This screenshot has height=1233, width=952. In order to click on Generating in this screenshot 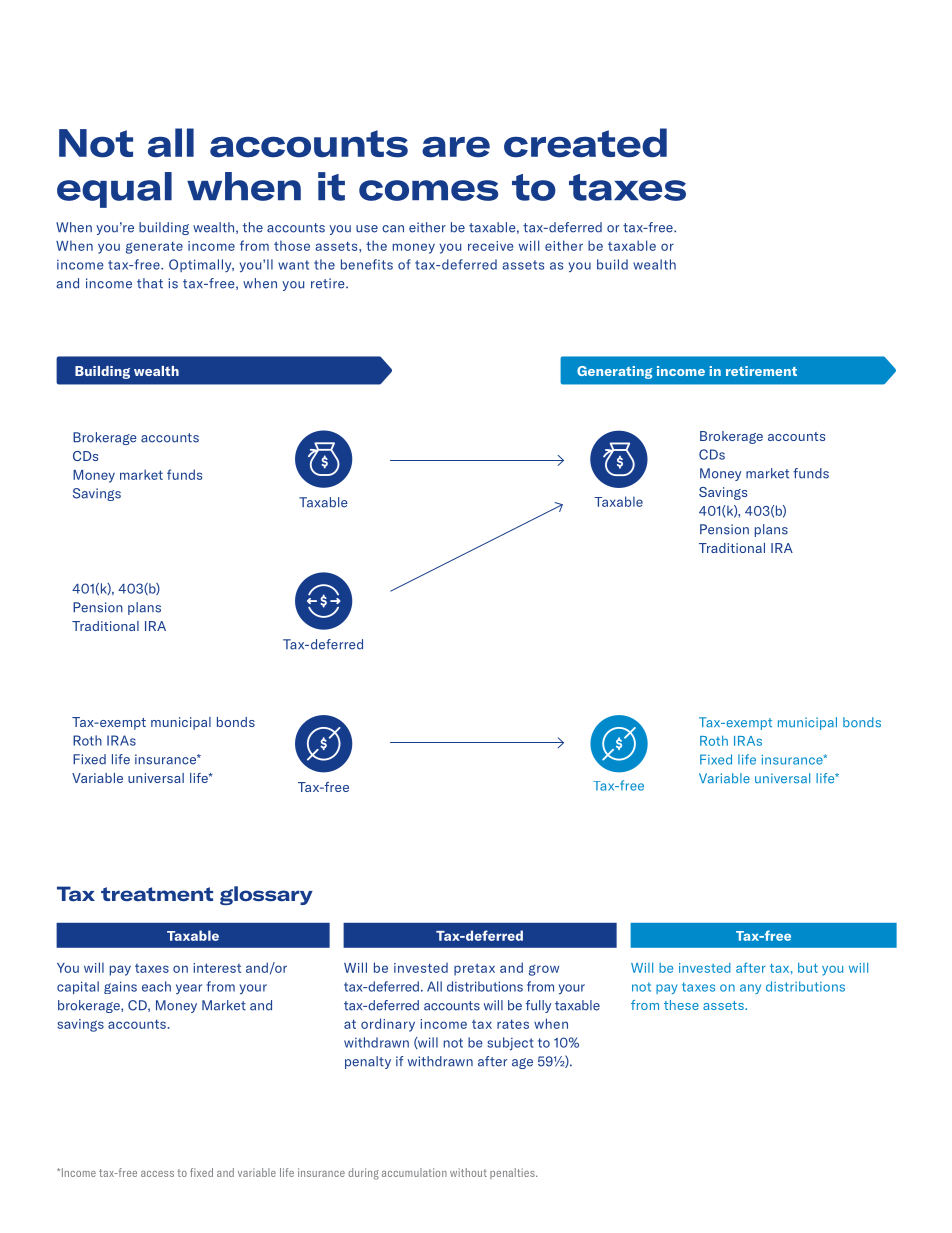, I will do `click(615, 372)`.
